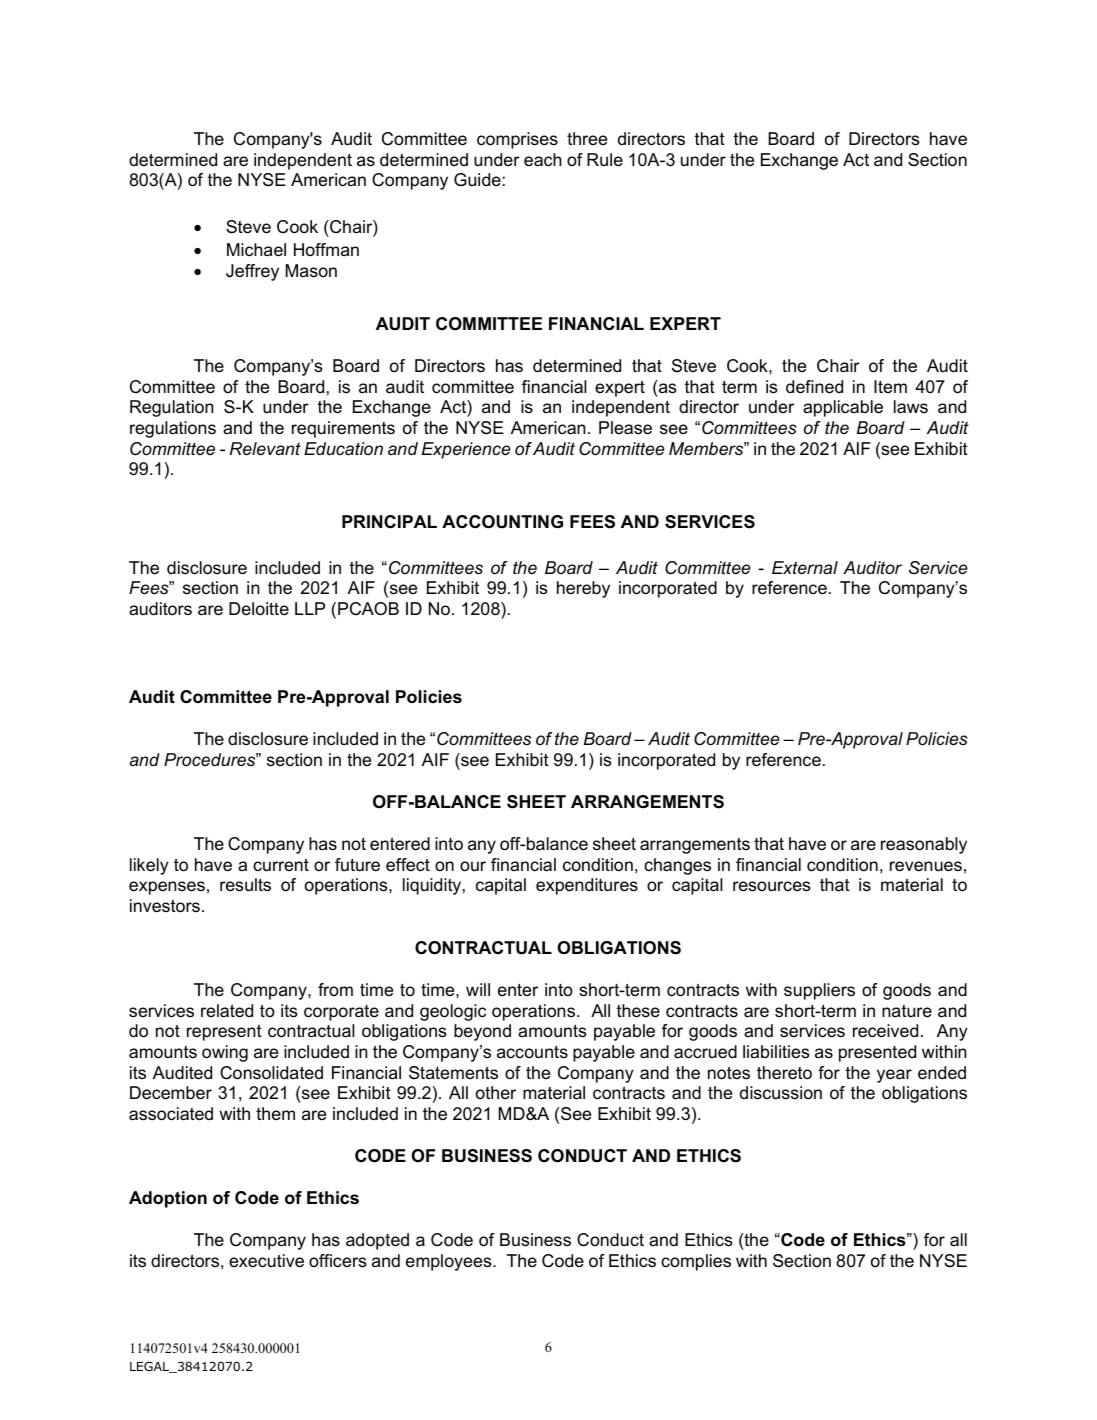 Image resolution: width=1097 pixels, height=1420 pixels. I want to click on each, so click(543, 159).
